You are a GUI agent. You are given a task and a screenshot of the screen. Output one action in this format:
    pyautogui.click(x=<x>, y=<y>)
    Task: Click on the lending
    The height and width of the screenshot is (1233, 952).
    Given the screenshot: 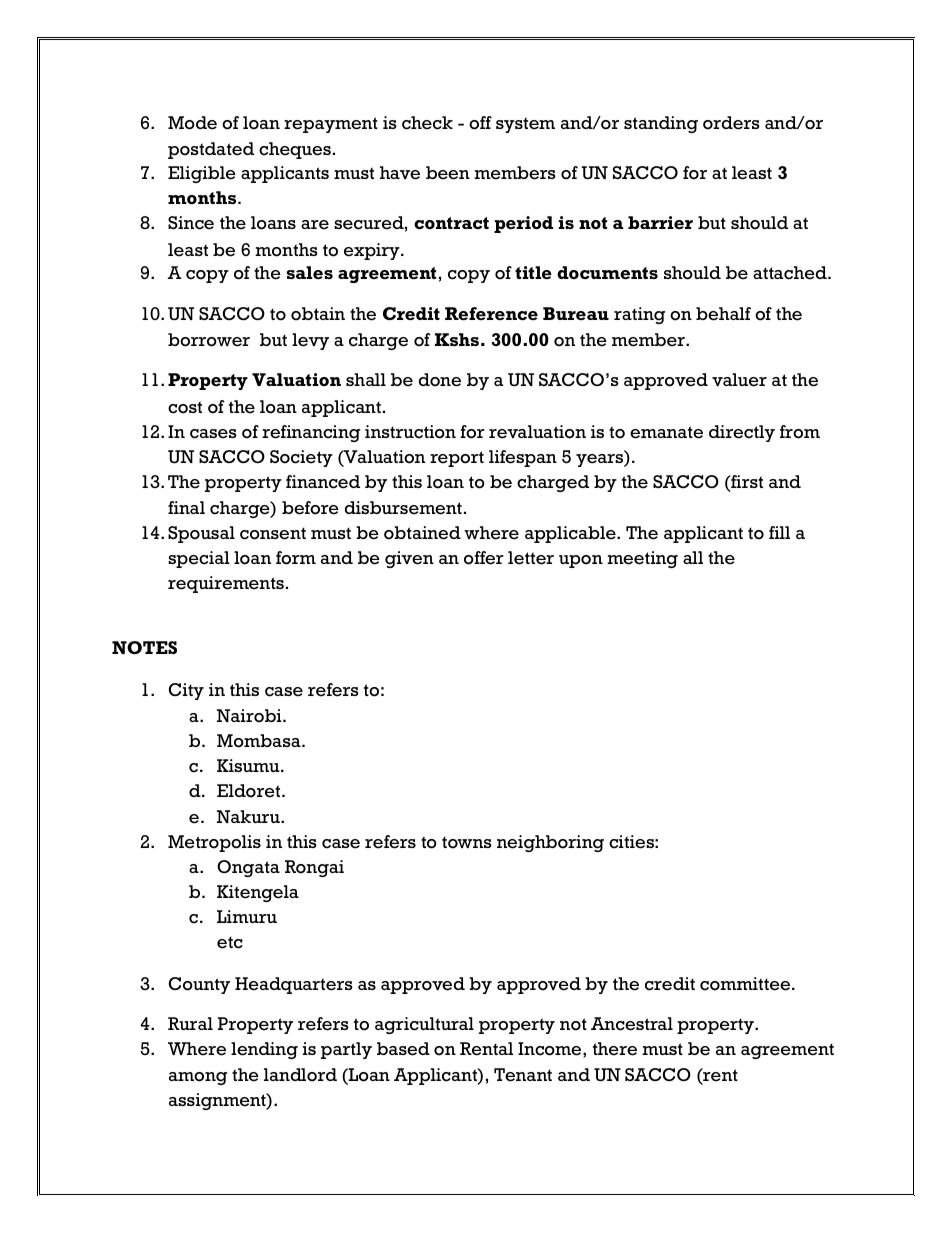 What is the action you would take?
    pyautogui.click(x=264, y=1050)
